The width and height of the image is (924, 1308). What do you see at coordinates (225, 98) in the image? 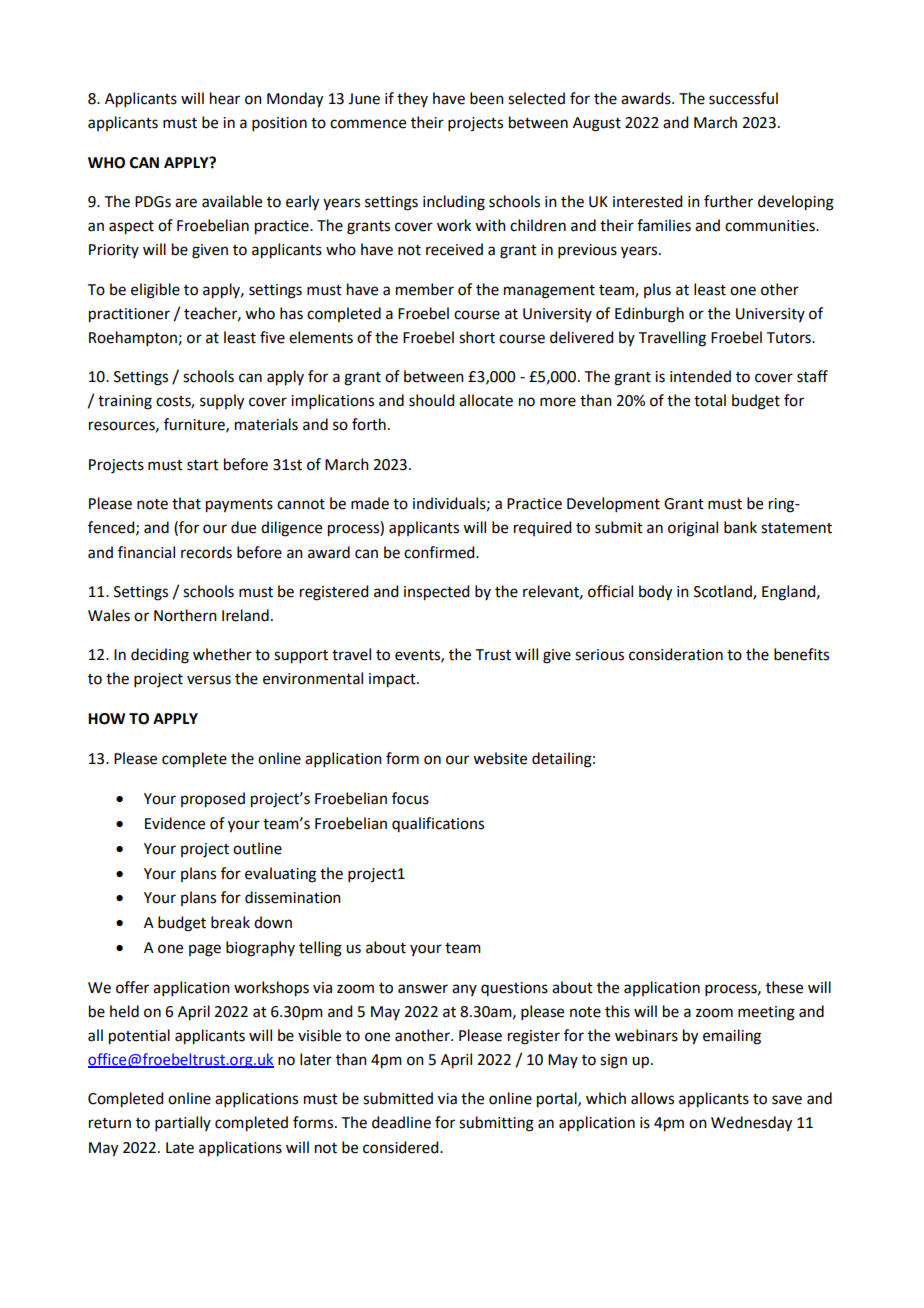
I see `hear` at bounding box center [225, 98].
